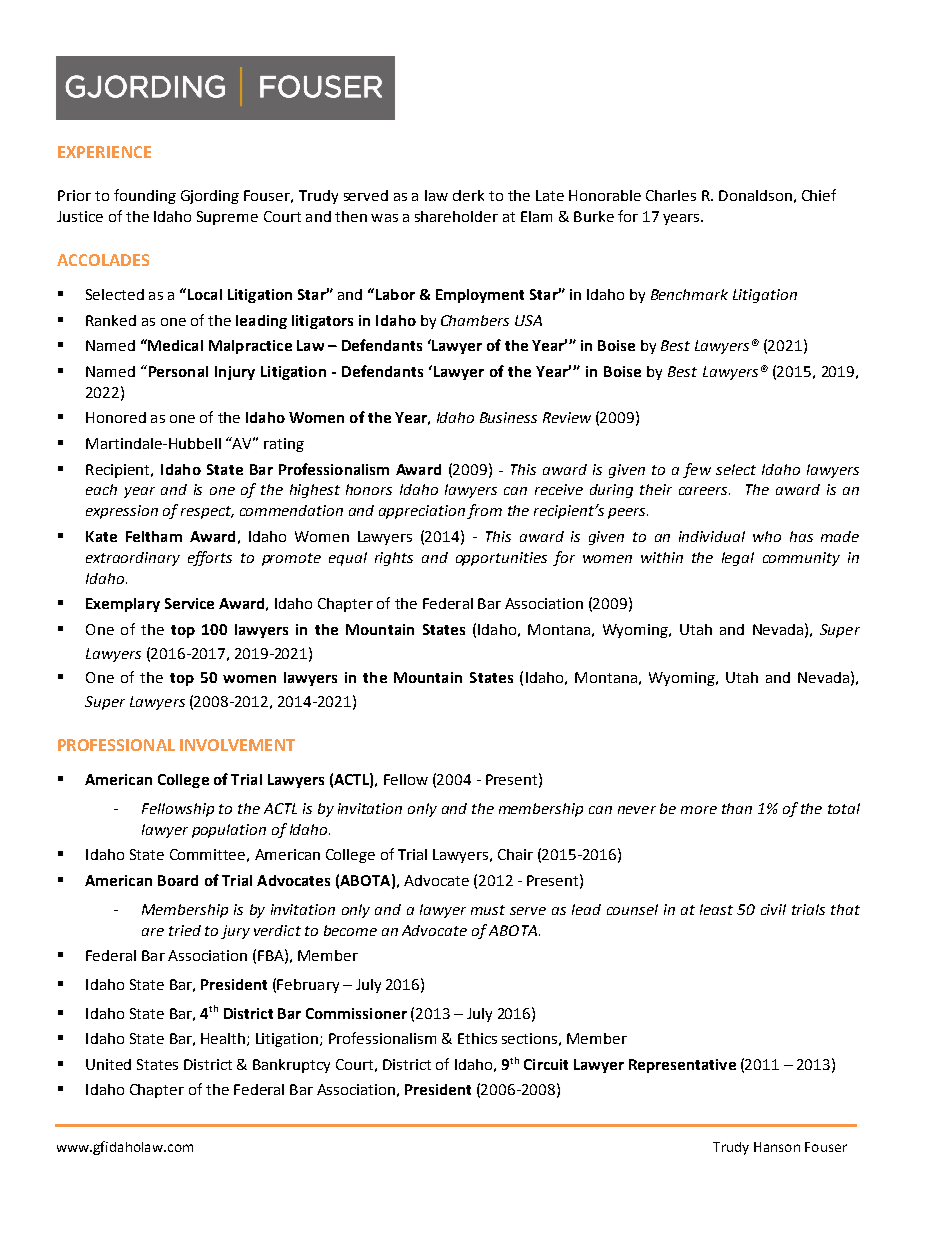 The image size is (952, 1233). What do you see at coordinates (737, 808) in the screenshot?
I see `than` at bounding box center [737, 808].
